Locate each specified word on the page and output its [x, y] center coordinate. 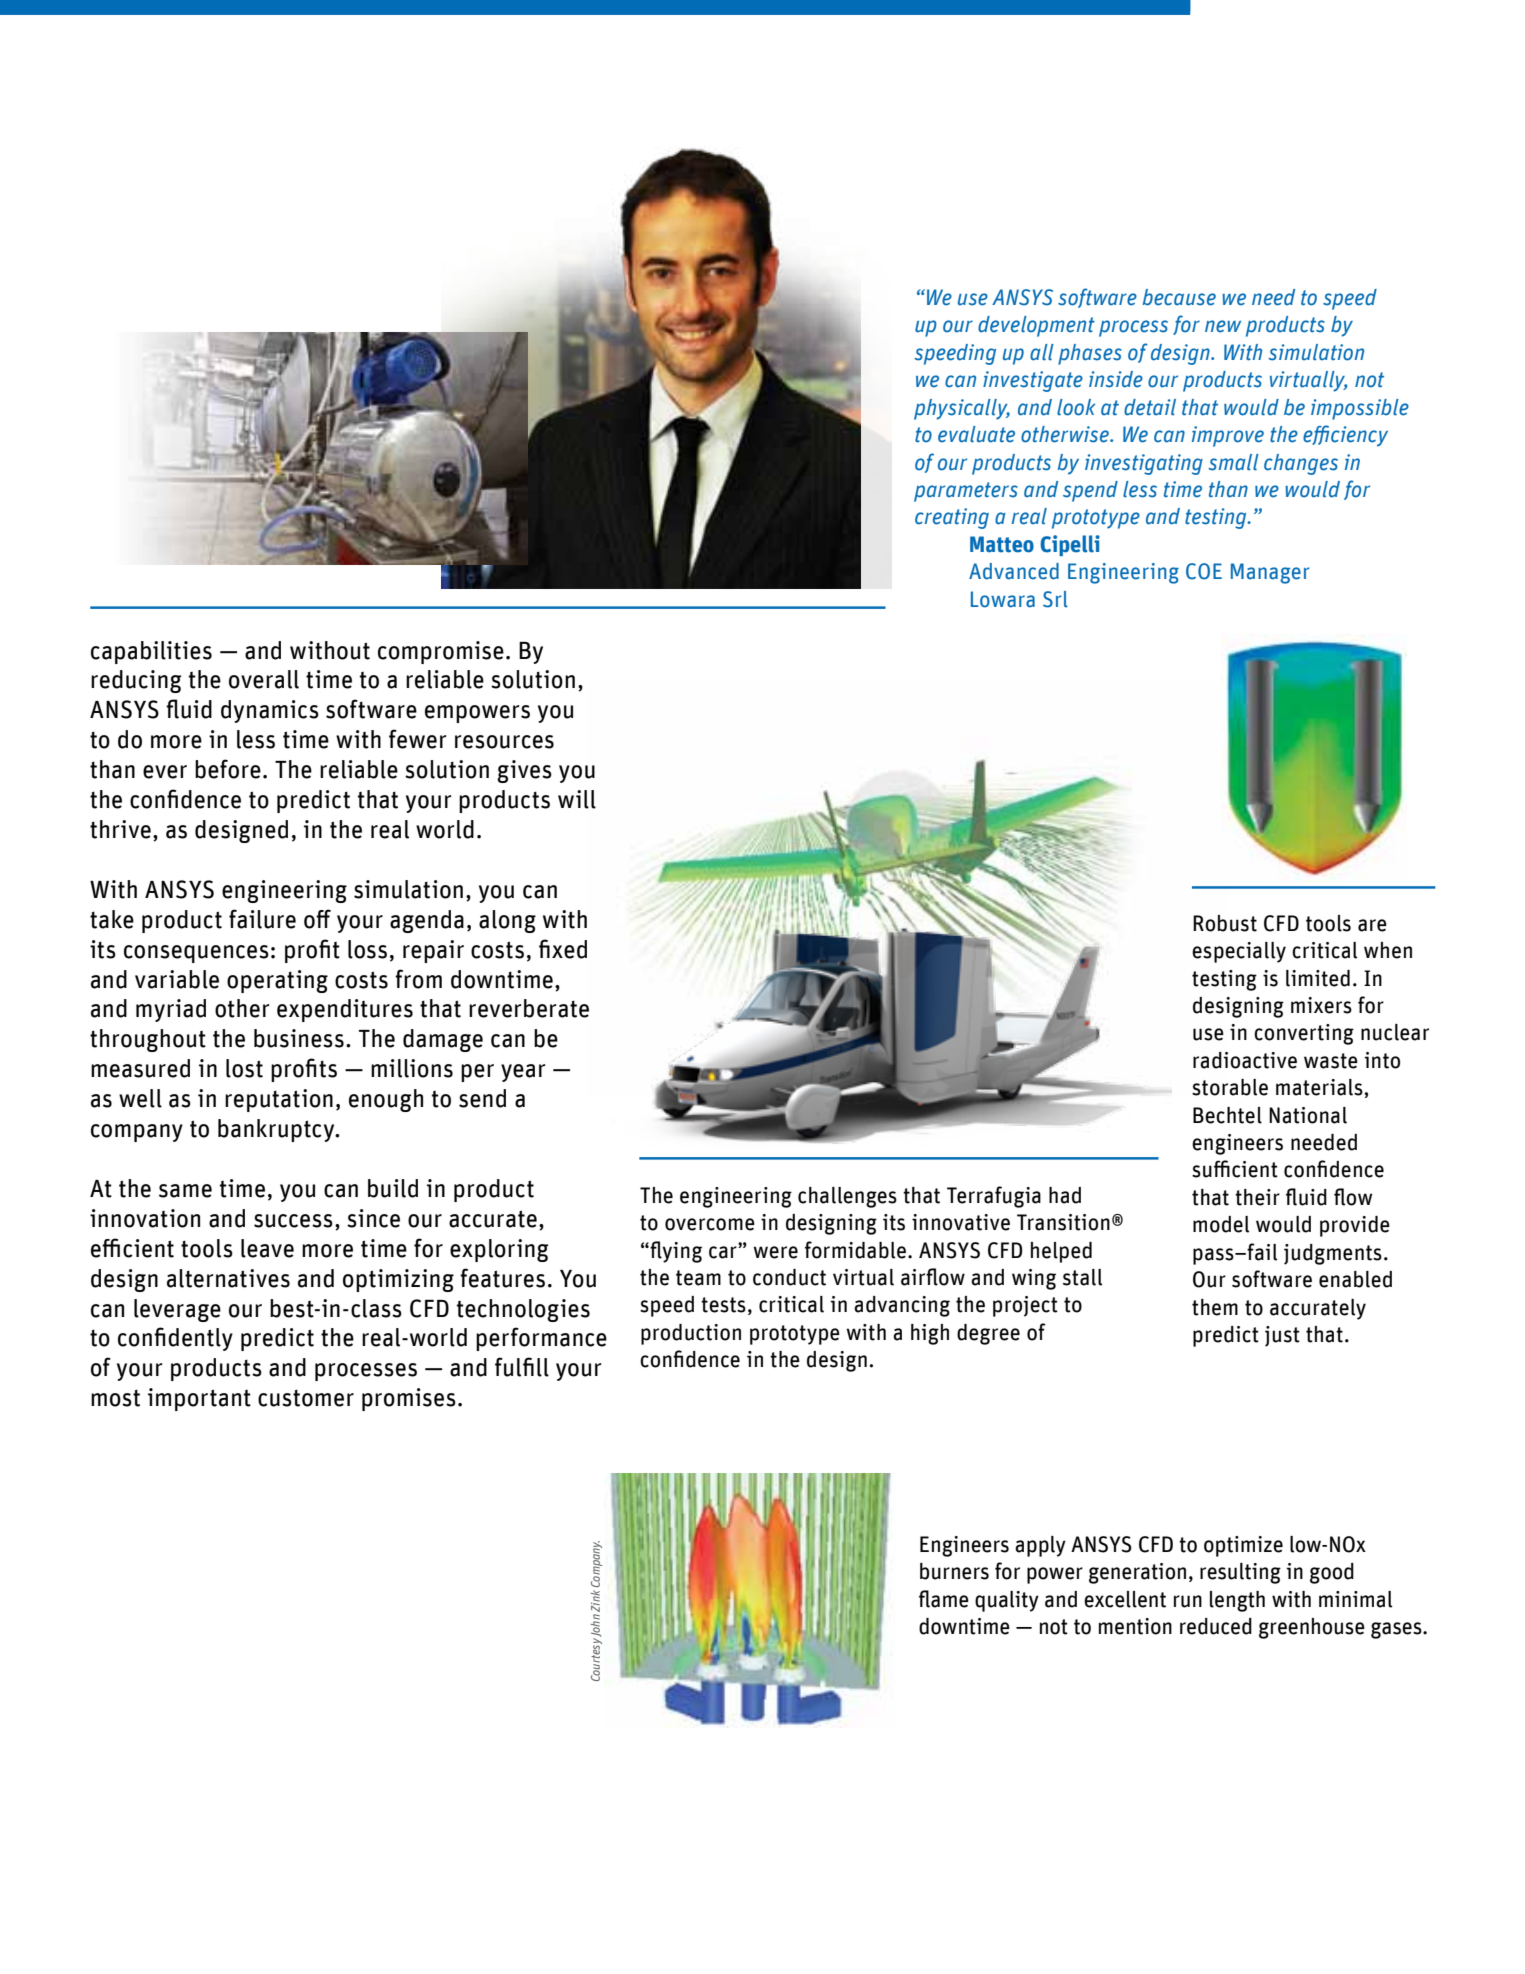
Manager [1270, 573]
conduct [789, 1277]
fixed [563, 949]
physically [962, 409]
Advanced [1014, 571]
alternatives [228, 1278]
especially [1239, 952]
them [1215, 1307]
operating [277, 981]
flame [944, 1599]
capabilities [151, 652]
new [1223, 326]
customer [306, 1398]
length [1237, 1601]
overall [264, 679]
